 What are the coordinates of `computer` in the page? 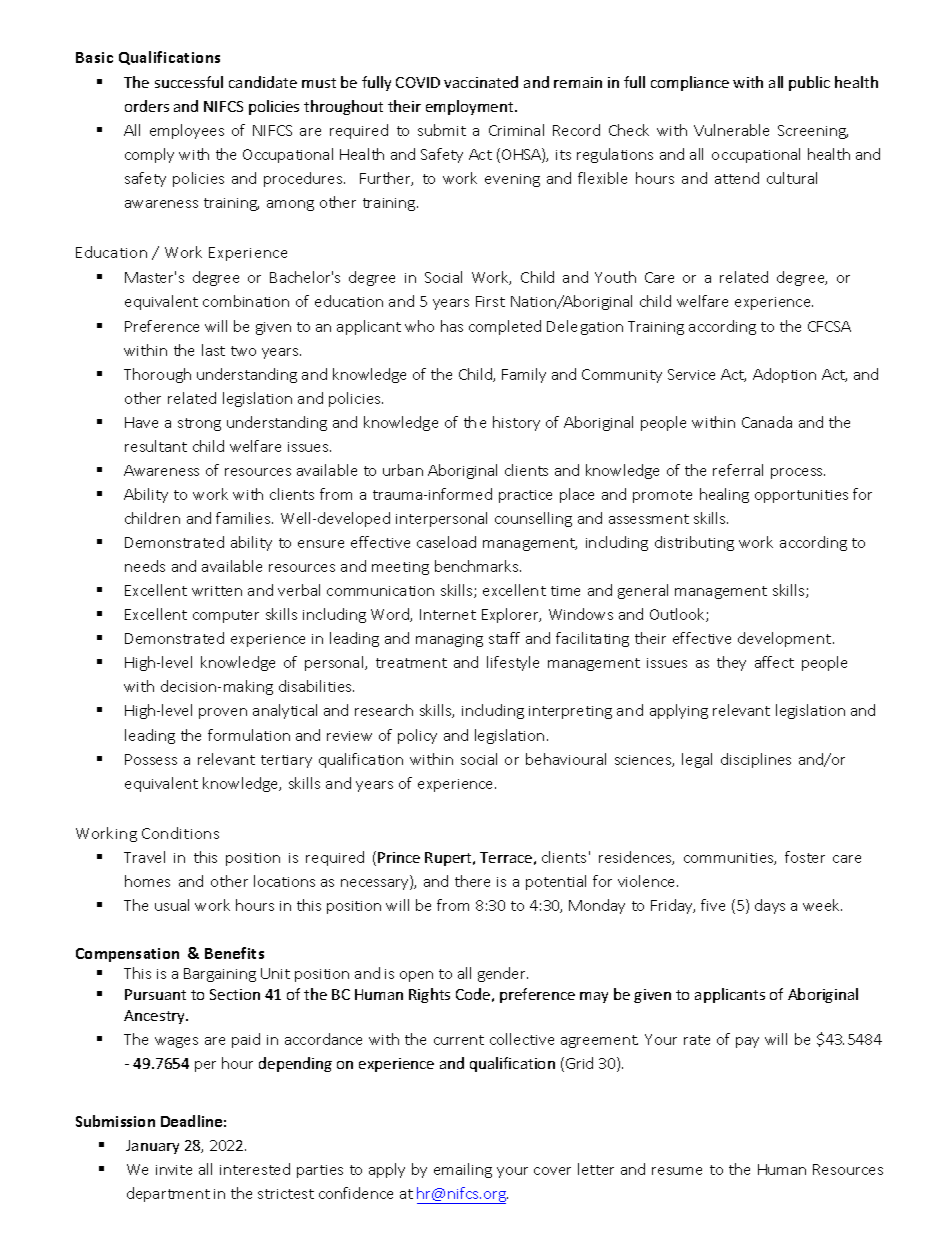 It's located at (226, 616).
